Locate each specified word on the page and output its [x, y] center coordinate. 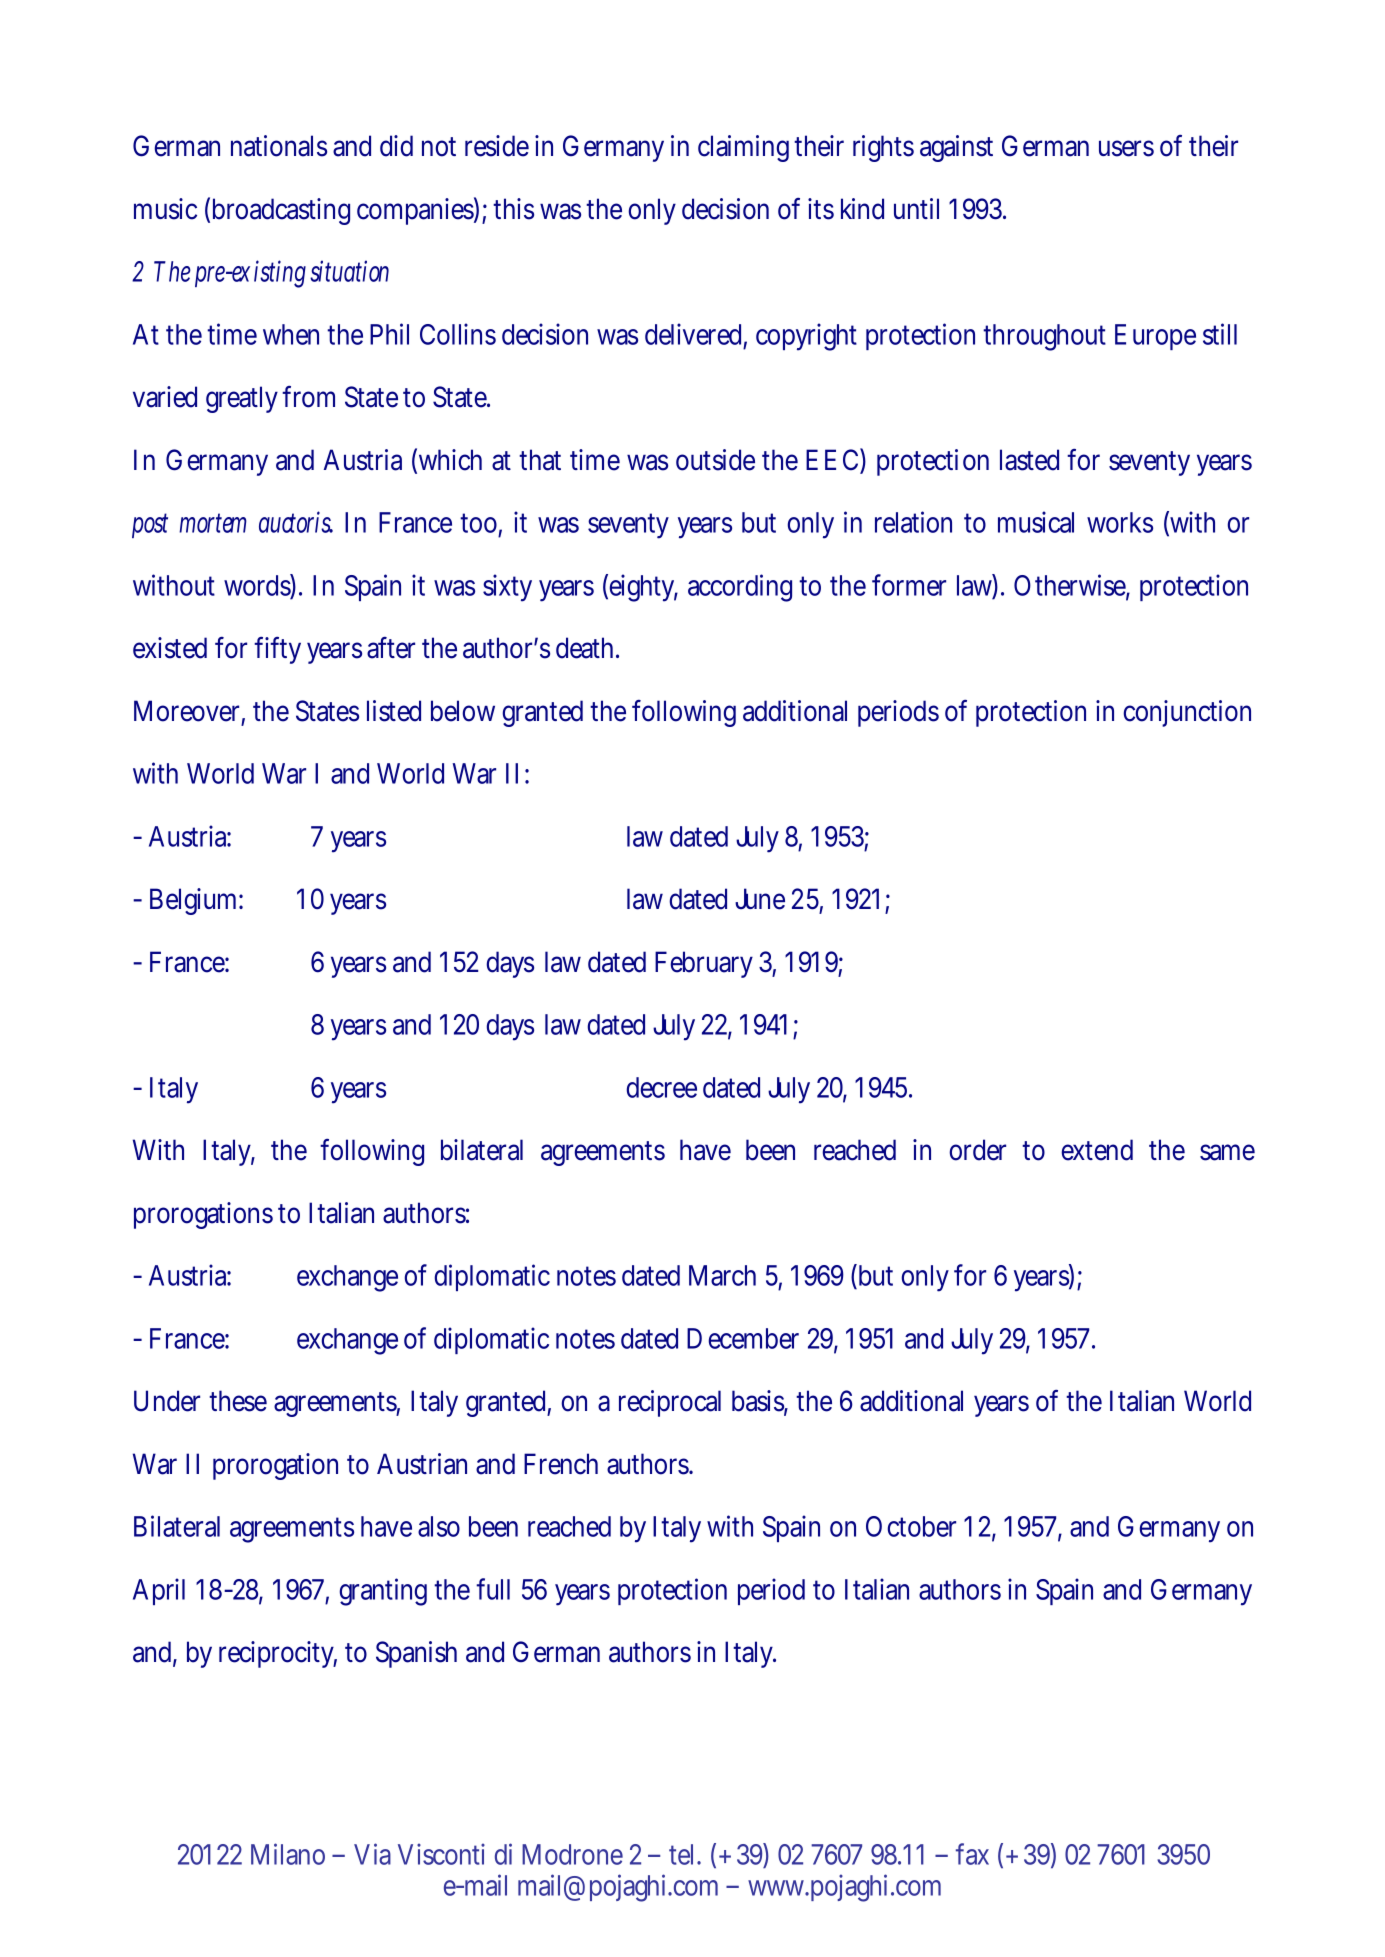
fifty [277, 650]
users [1126, 148]
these [238, 1401]
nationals [279, 146]
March [722, 1275]
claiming [743, 148]
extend [1097, 1150]
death [587, 648]
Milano [288, 1854]
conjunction [1187, 713]
